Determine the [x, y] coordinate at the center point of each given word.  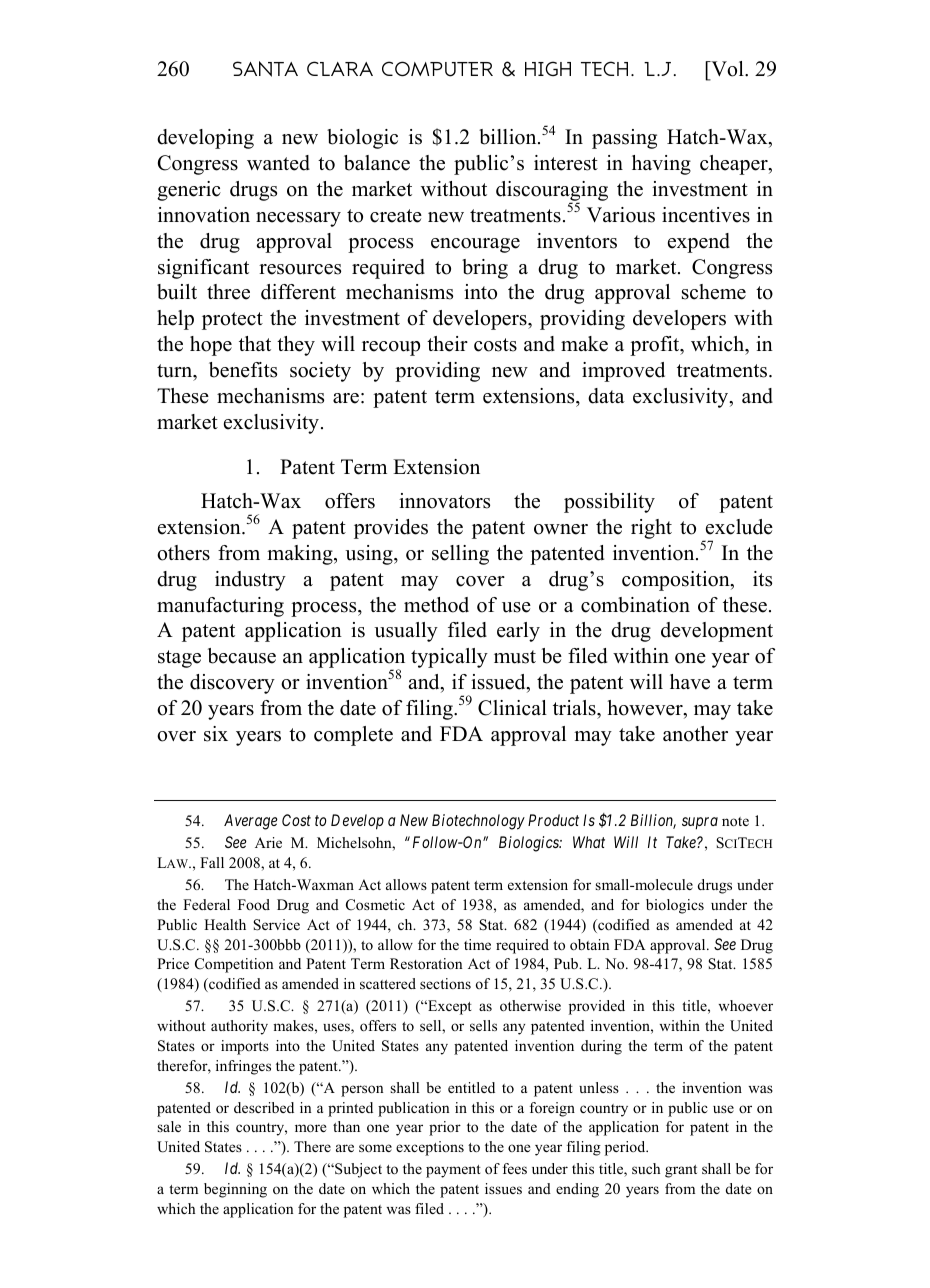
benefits [243, 370]
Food [254, 904]
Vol [727, 69]
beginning [235, 1190]
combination [635, 605]
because [242, 656]
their [447, 344]
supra [700, 823]
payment [453, 1171]
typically [449, 658]
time [477, 944]
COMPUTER [437, 69]
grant [681, 1171]
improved [623, 372]
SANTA [265, 69]
